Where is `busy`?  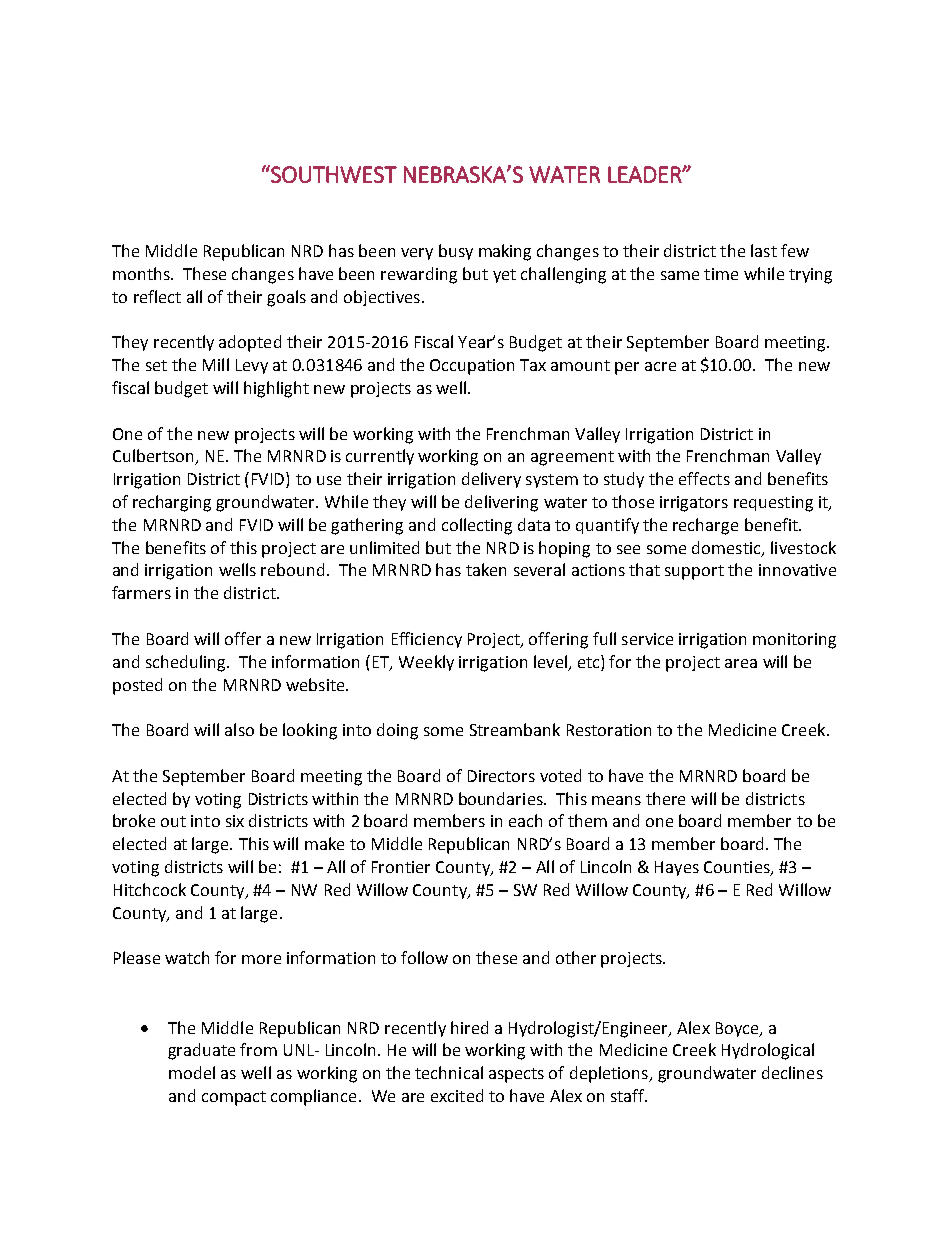 busy is located at coordinates (456, 252).
